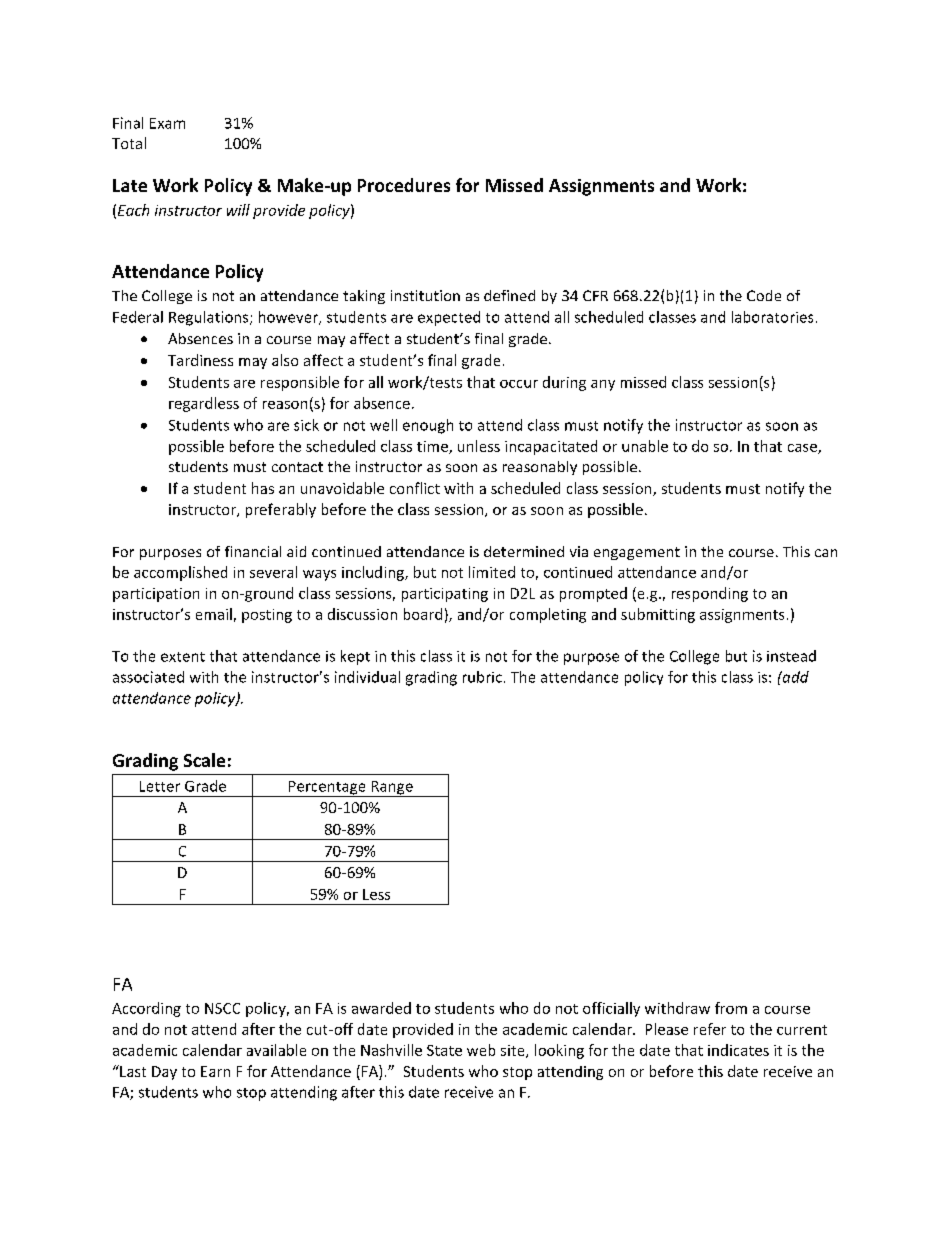  Describe the element at coordinates (803, 449) in the document. I see `case` at that location.
